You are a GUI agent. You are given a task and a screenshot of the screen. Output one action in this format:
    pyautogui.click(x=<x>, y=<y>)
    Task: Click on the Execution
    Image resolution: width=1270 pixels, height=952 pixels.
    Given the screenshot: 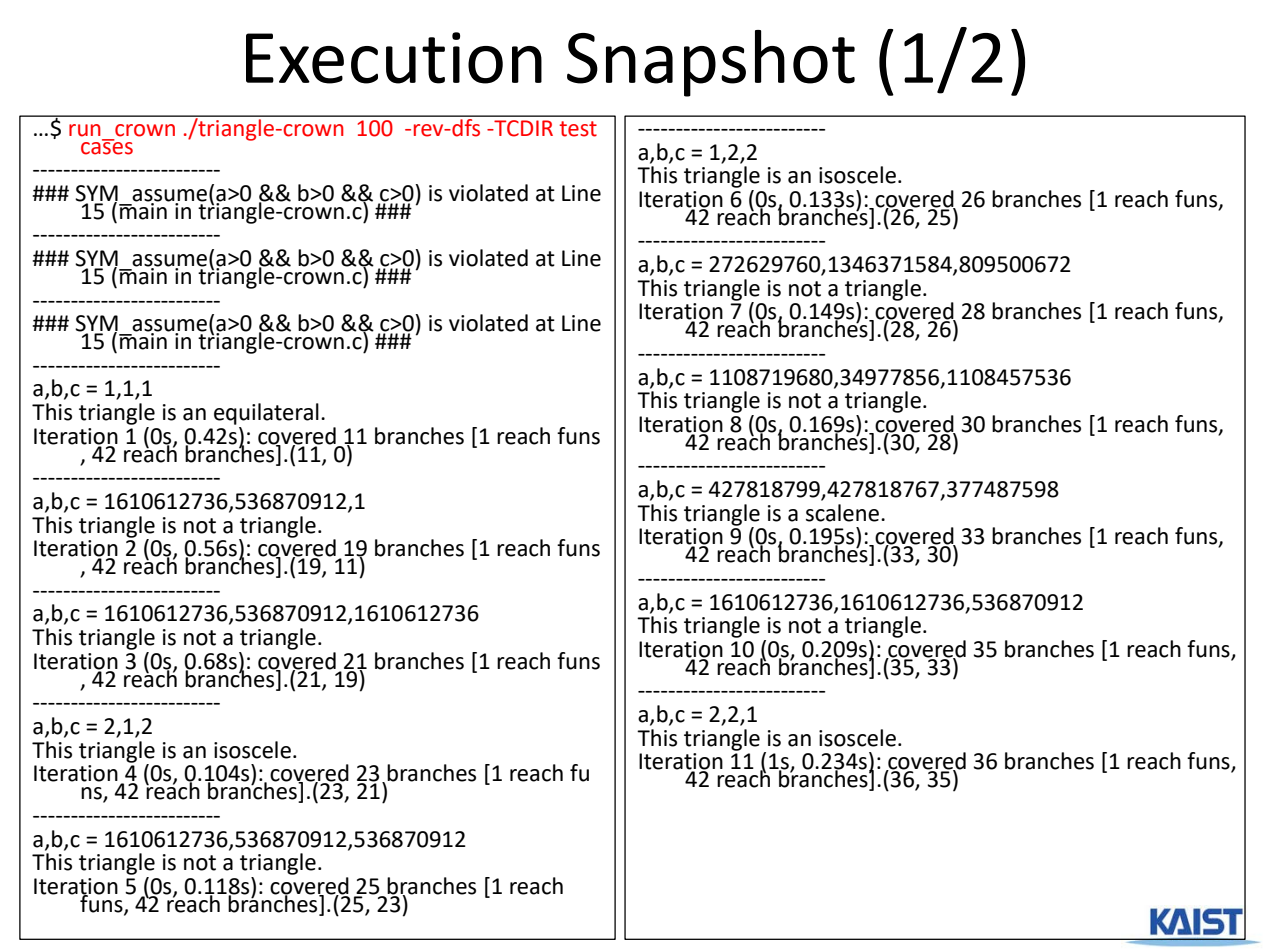 What is the action you would take?
    pyautogui.click(x=394, y=58)
